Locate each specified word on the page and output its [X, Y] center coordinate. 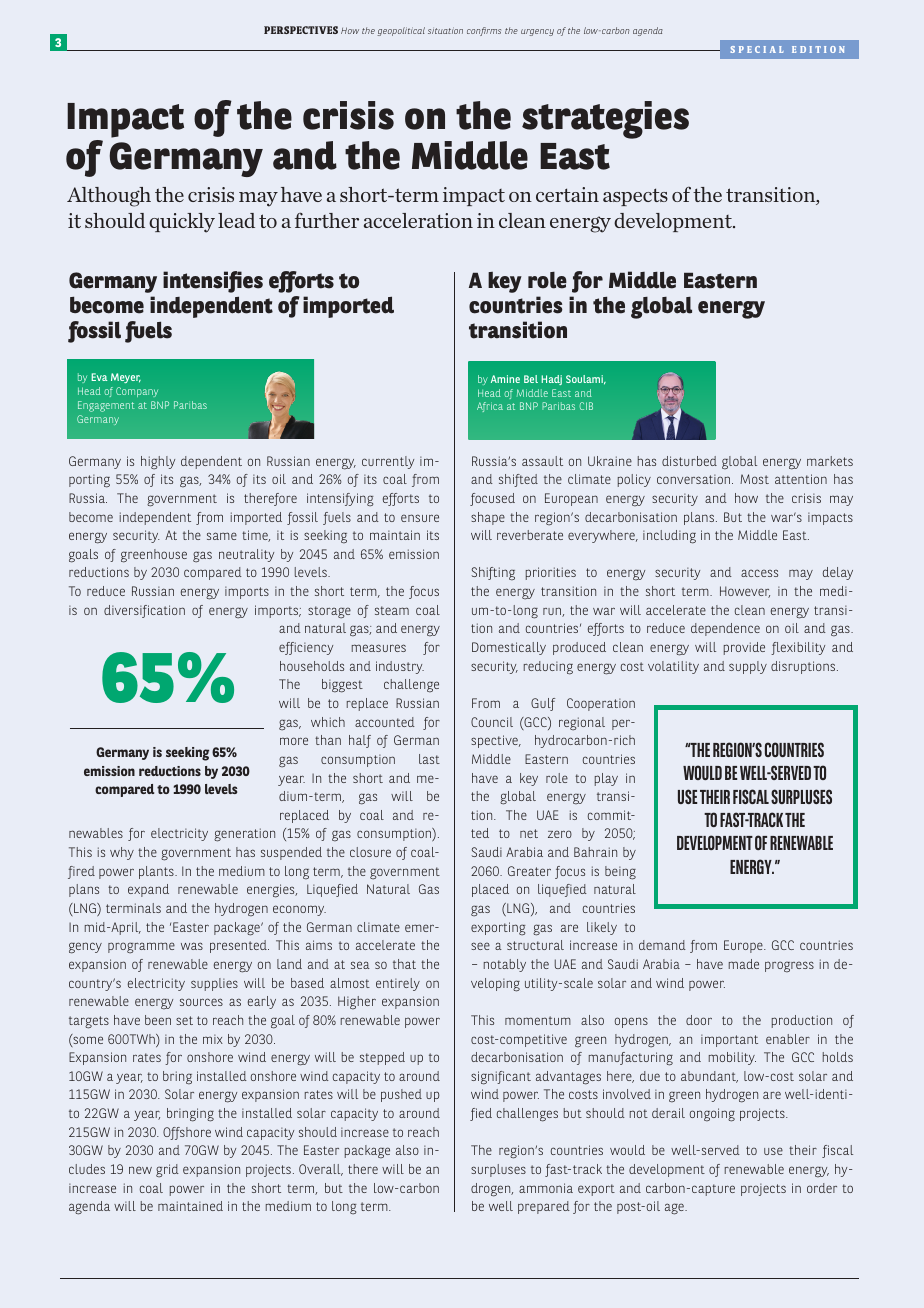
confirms [484, 31]
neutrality [246, 555]
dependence [725, 629]
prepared [544, 1207]
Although [109, 197]
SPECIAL [757, 49]
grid [167, 1171]
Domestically [509, 648]
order [822, 1188]
